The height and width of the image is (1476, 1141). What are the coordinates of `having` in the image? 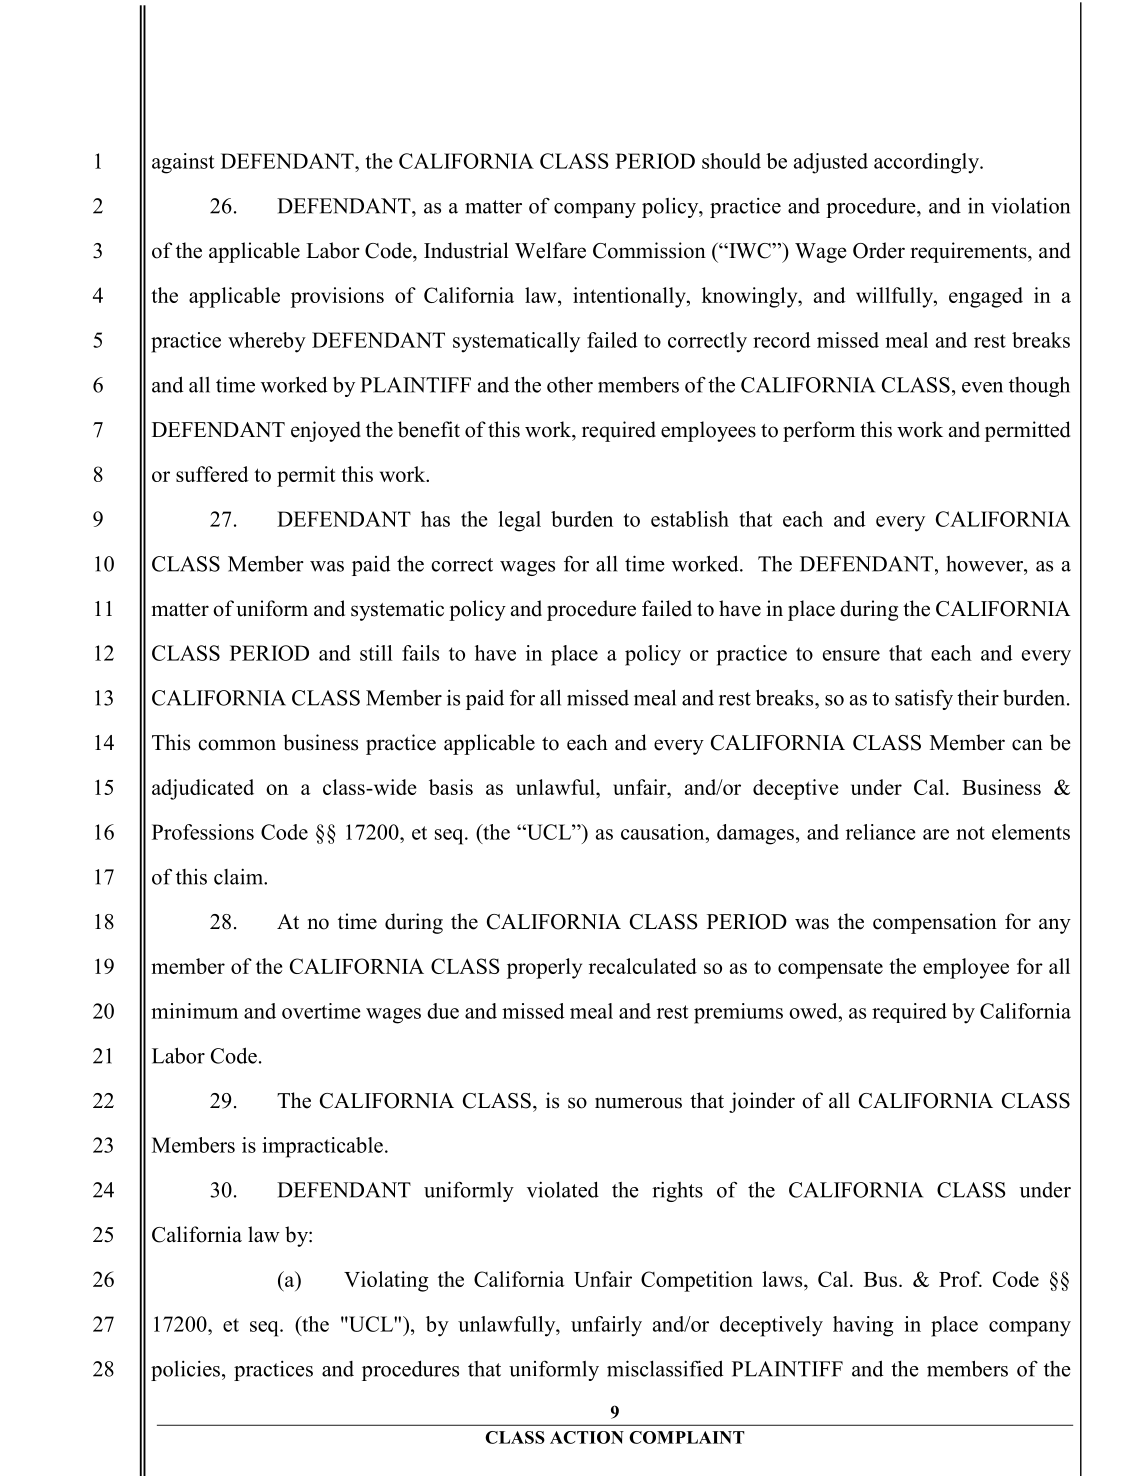 It's located at (863, 1326).
